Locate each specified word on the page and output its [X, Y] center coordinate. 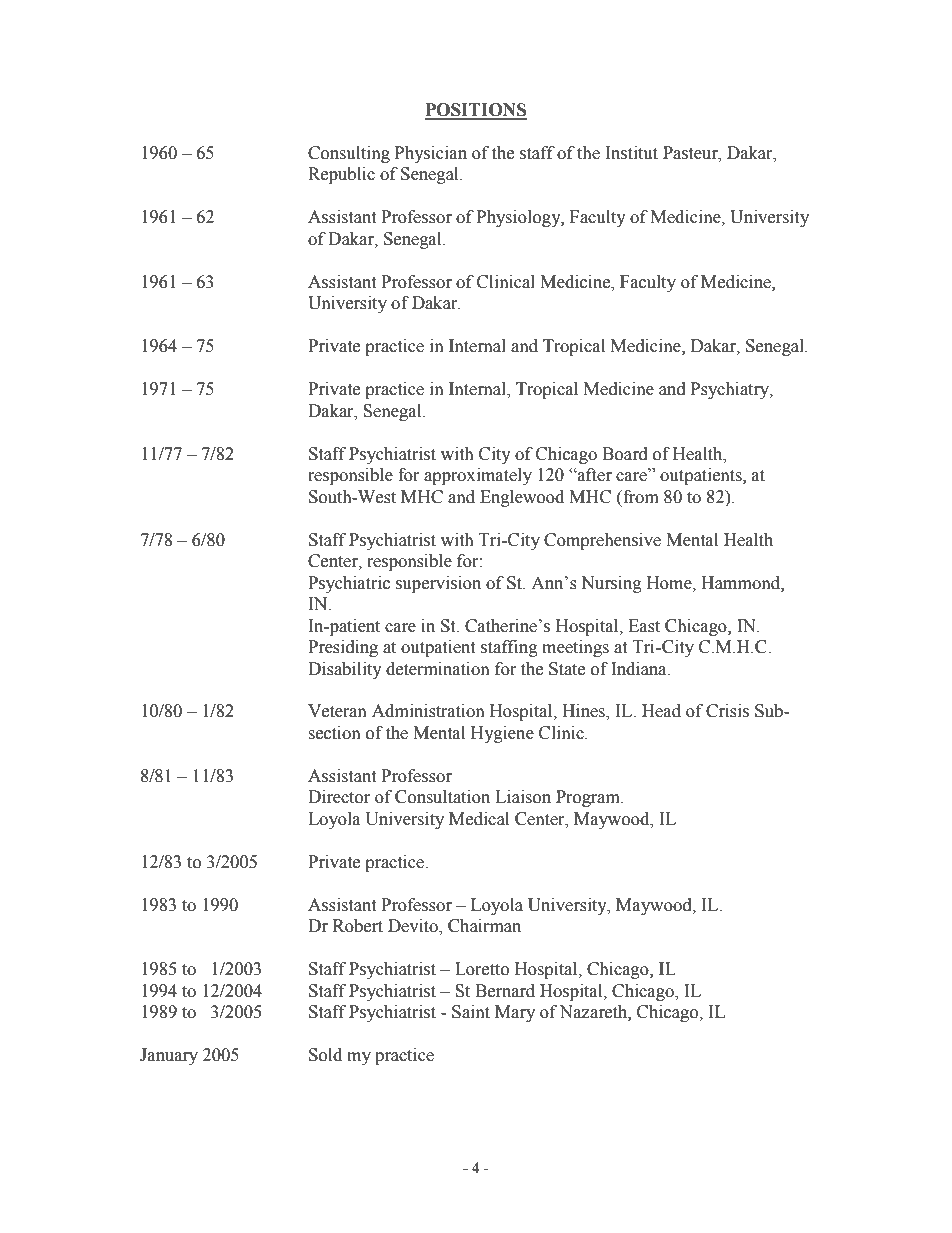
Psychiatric [349, 584]
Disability [345, 670]
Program [589, 798]
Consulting [349, 154]
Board [625, 454]
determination [438, 669]
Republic [341, 175]
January [169, 1056]
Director [339, 797]
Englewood [522, 498]
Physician [431, 154]
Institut [632, 153]
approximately [478, 476]
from [640, 497]
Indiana [640, 669]
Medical [479, 819]
